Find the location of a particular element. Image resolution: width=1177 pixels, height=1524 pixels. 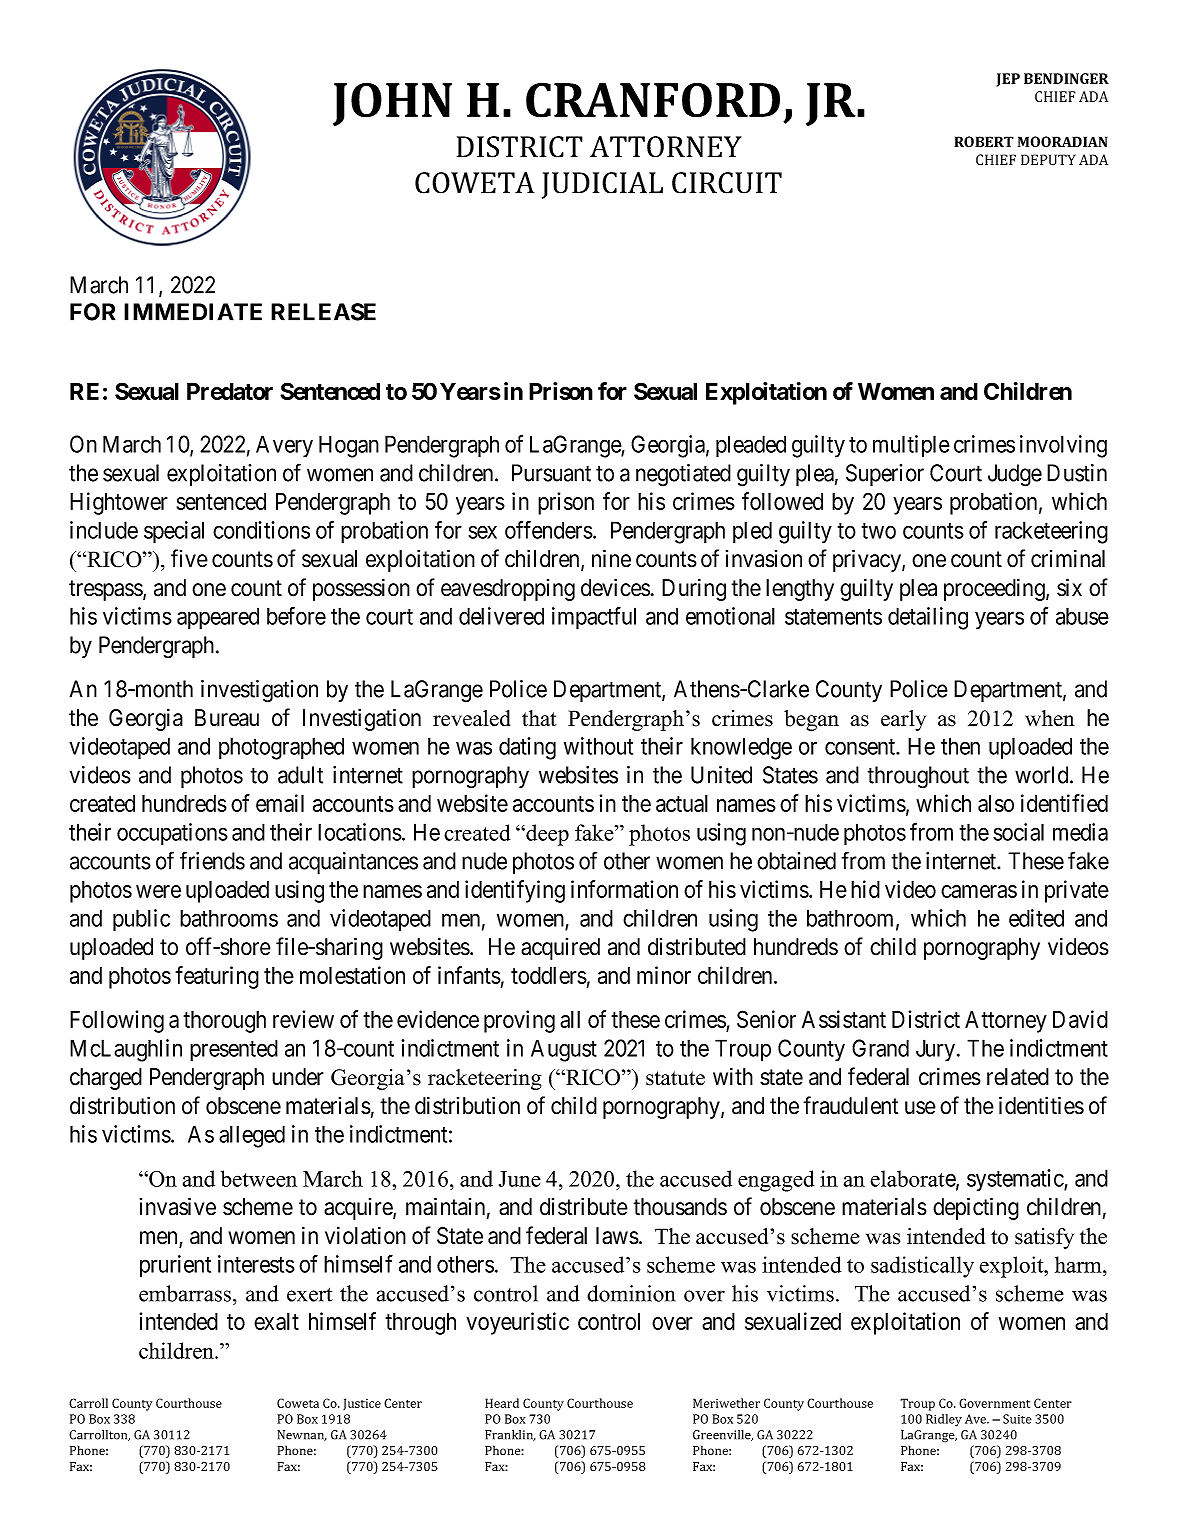

JOHN is located at coordinates (392, 104).
